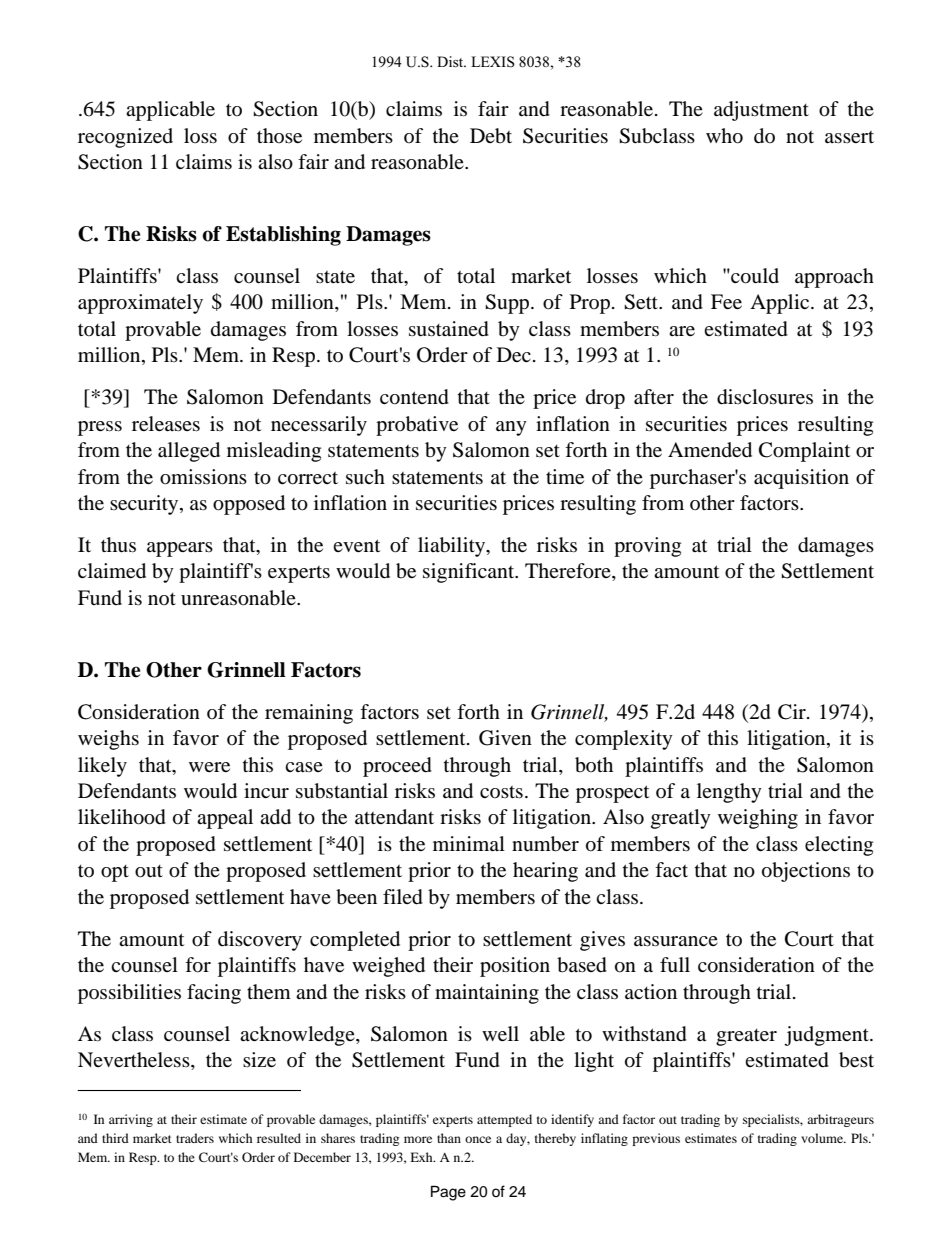  What do you see at coordinates (676, 941) in the screenshot?
I see `assurance` at bounding box center [676, 941].
